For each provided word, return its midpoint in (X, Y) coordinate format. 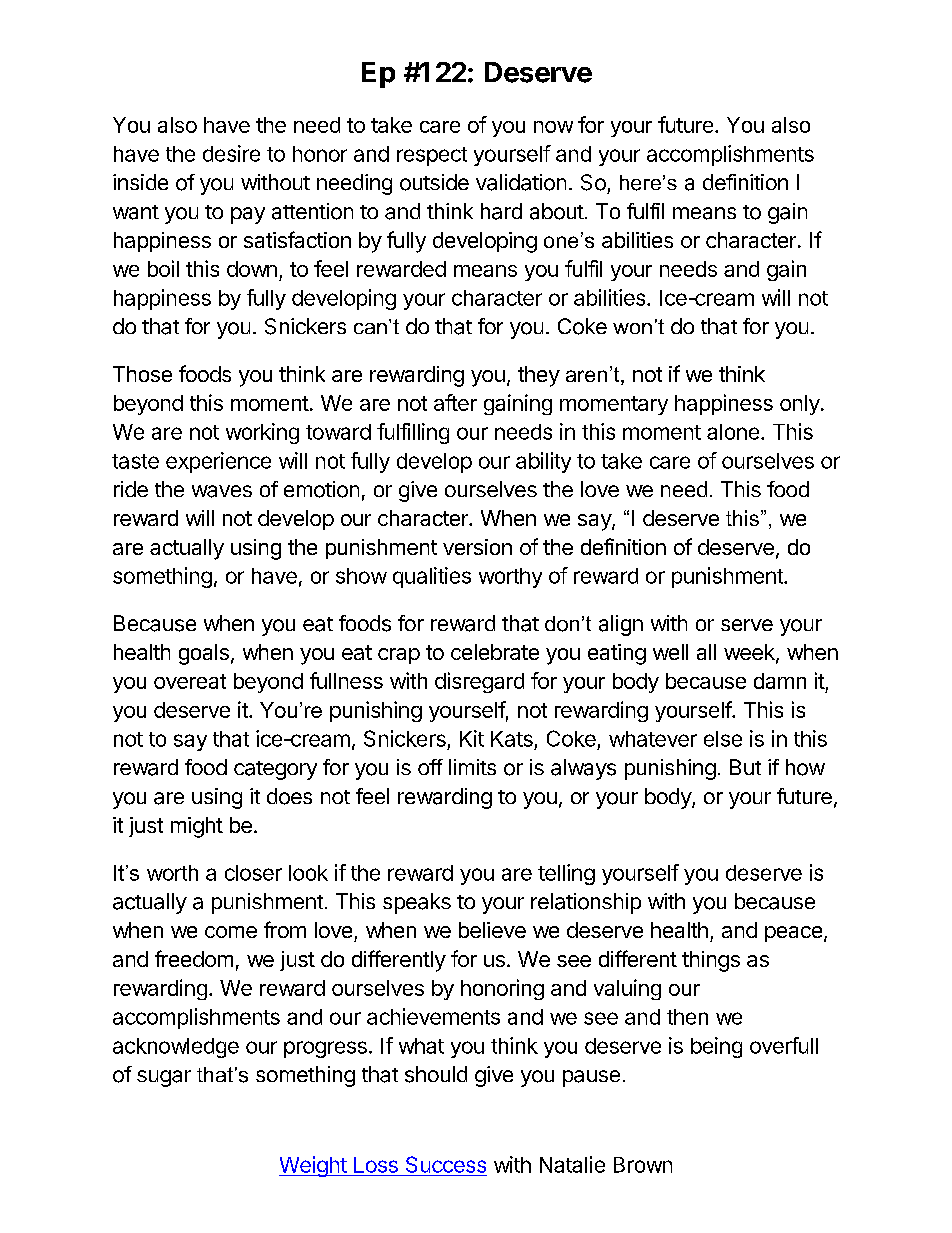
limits (472, 767)
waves (222, 491)
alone (733, 432)
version (477, 547)
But (745, 767)
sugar (164, 1078)
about (557, 211)
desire (231, 153)
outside (434, 182)
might (197, 827)
